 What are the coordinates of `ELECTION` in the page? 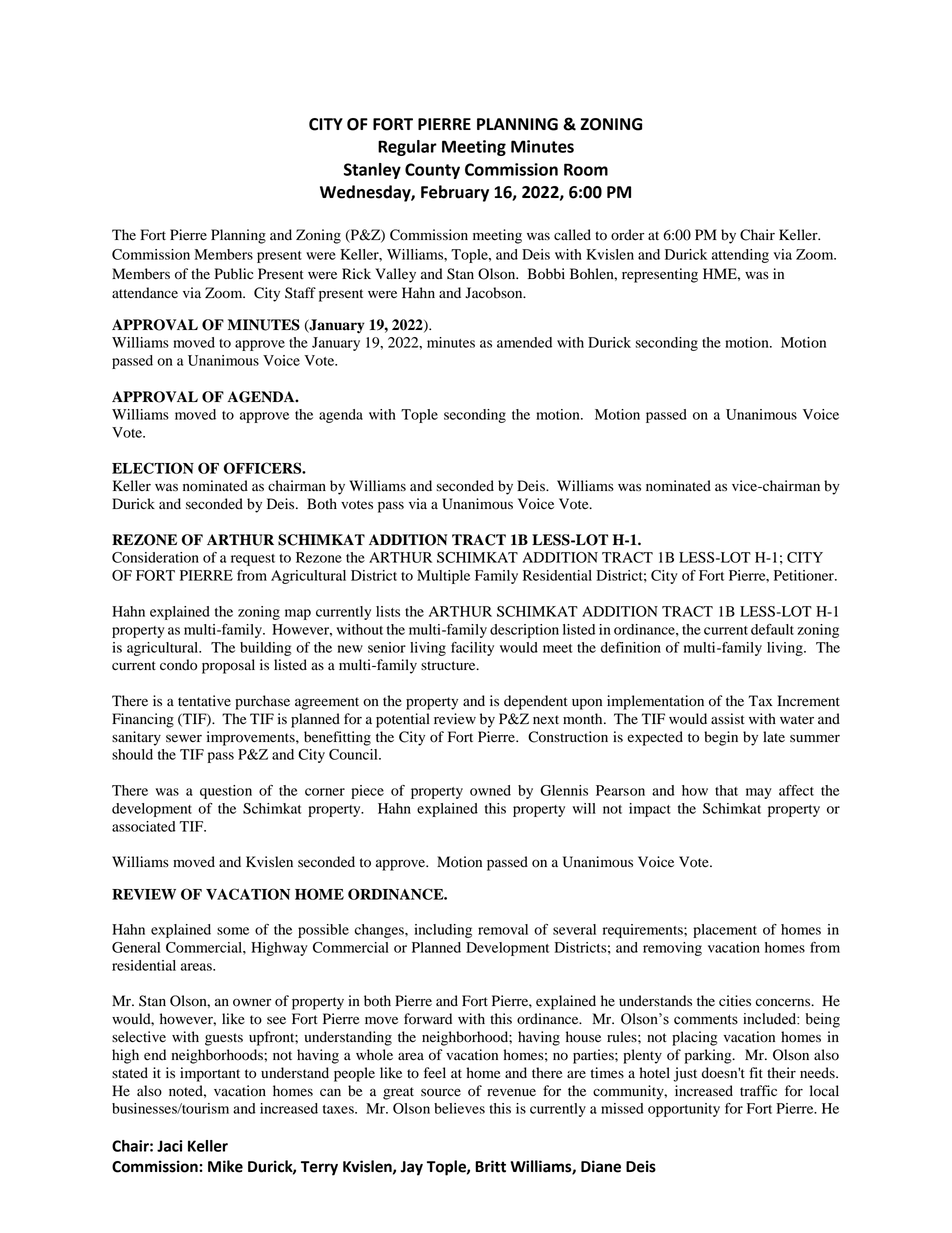 It's located at (153, 468).
